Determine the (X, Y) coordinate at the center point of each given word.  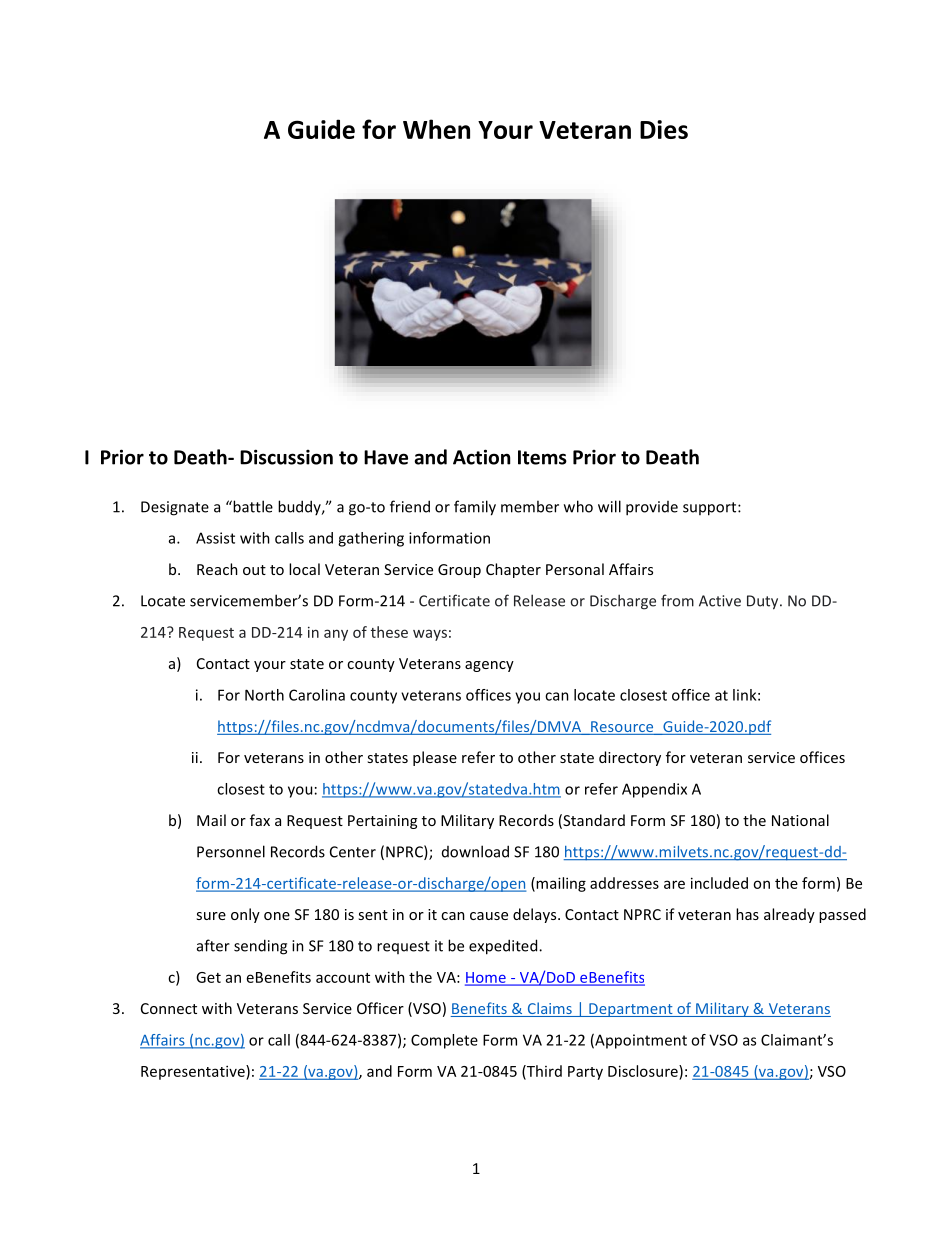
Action (481, 457)
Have (386, 457)
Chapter (513, 570)
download (475, 851)
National (800, 820)
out (254, 570)
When (436, 129)
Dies (664, 129)
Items (542, 457)
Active (720, 601)
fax (260, 820)
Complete (444, 1041)
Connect (169, 1008)
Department (631, 1010)
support (711, 509)
